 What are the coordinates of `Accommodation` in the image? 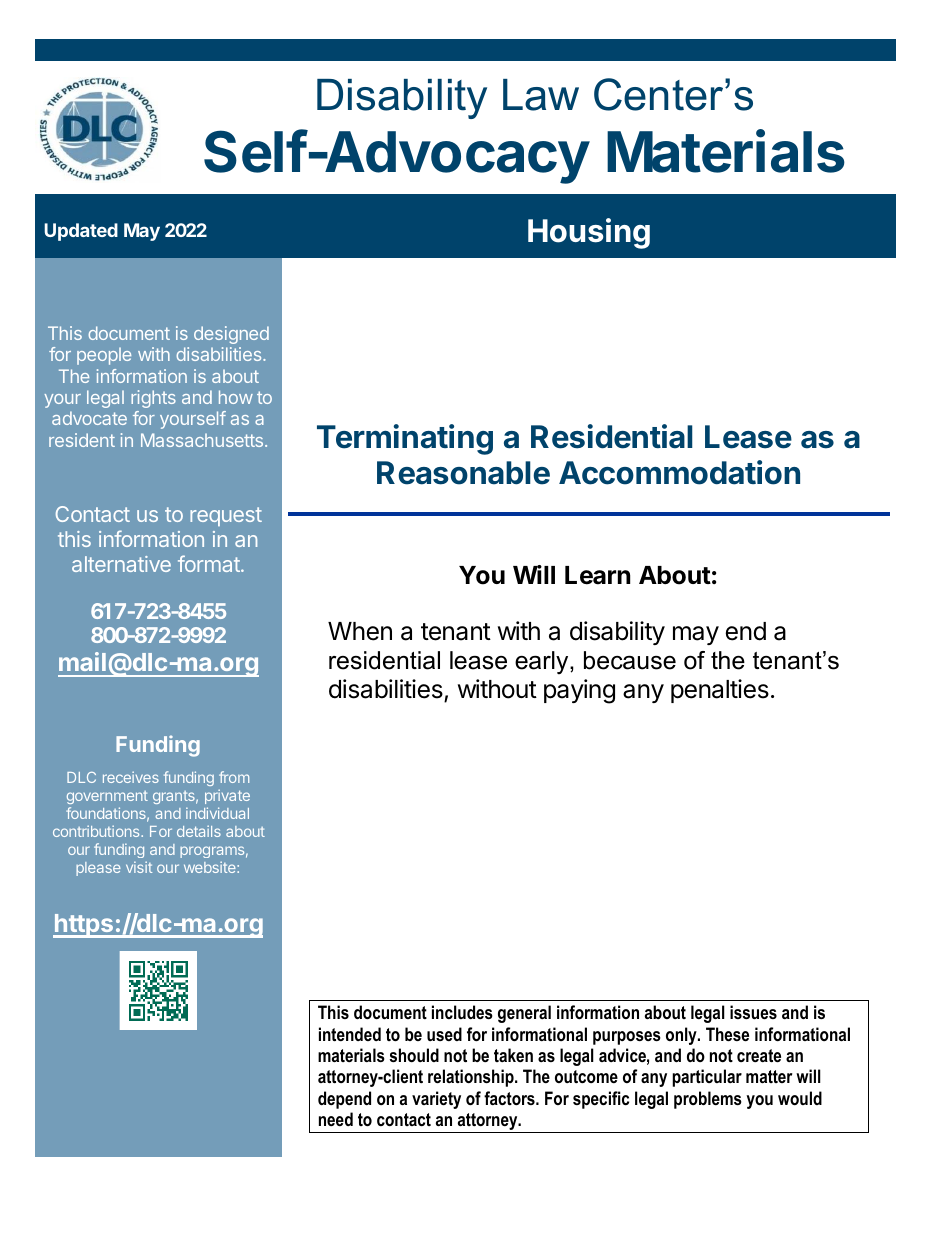 It's located at (679, 472).
